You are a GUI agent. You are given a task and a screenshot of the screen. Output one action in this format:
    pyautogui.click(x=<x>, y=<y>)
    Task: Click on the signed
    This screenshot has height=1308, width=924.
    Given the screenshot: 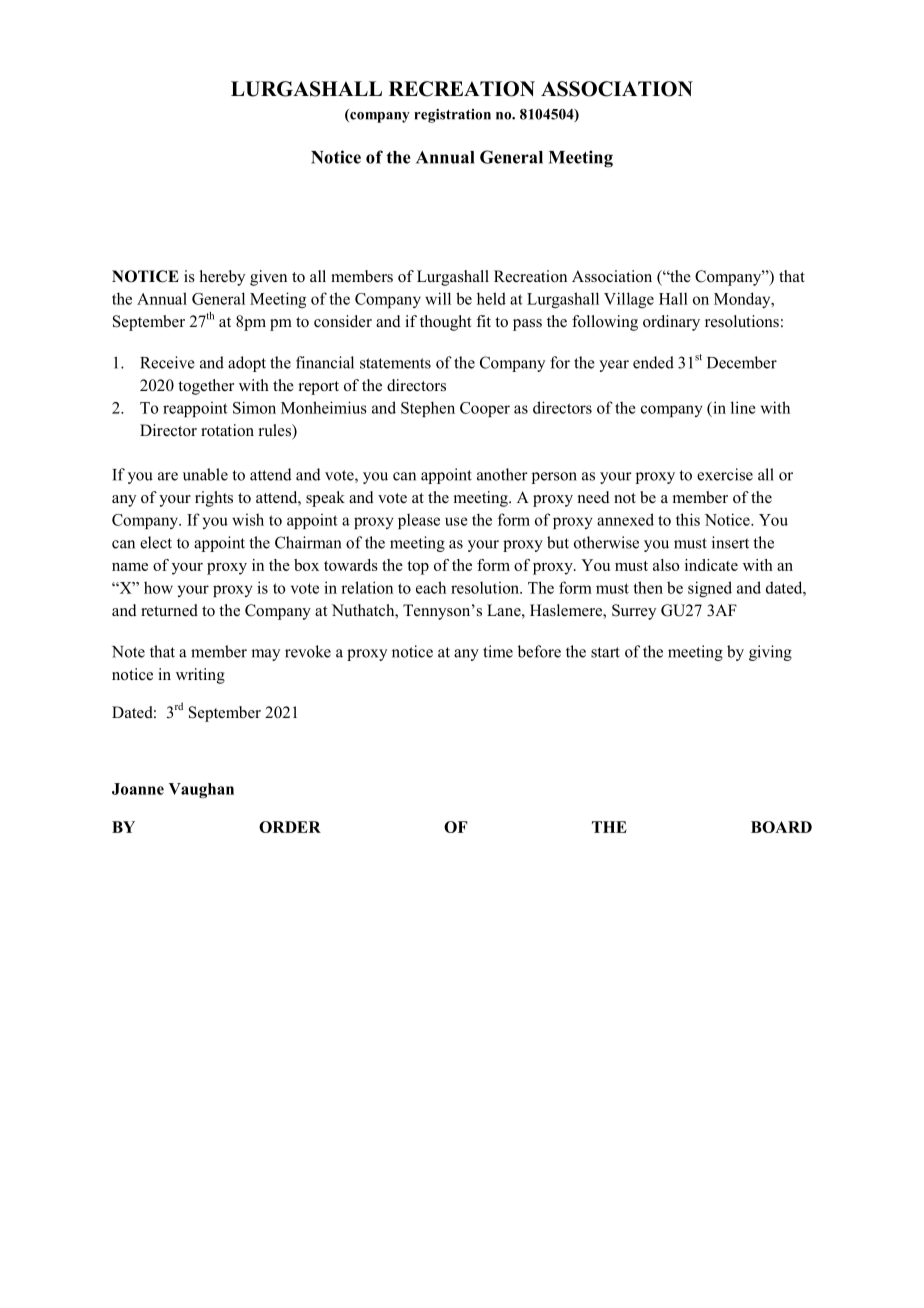 What is the action you would take?
    pyautogui.click(x=710, y=589)
